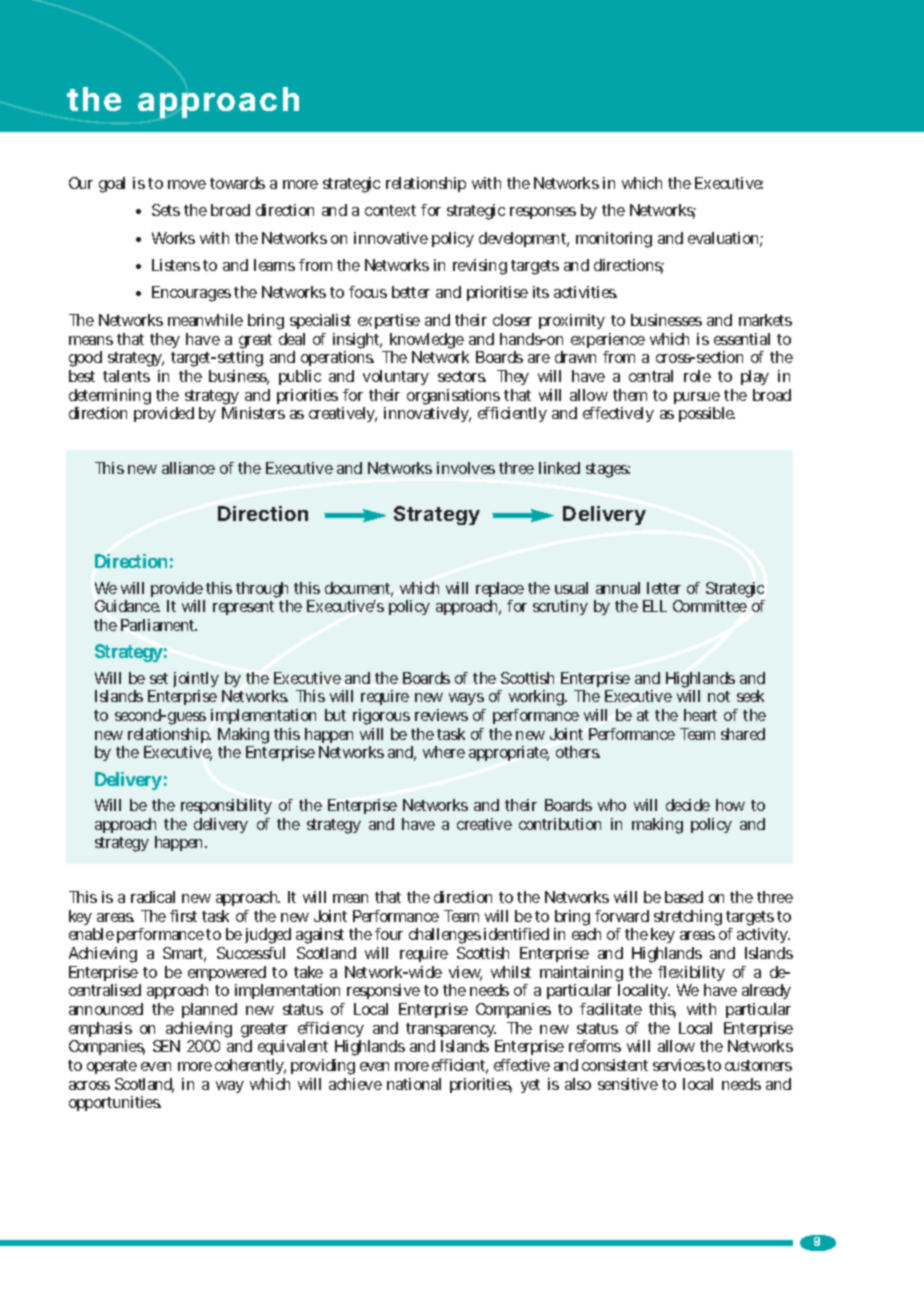 The height and width of the document is (1307, 924). I want to click on alliance, so click(188, 468).
